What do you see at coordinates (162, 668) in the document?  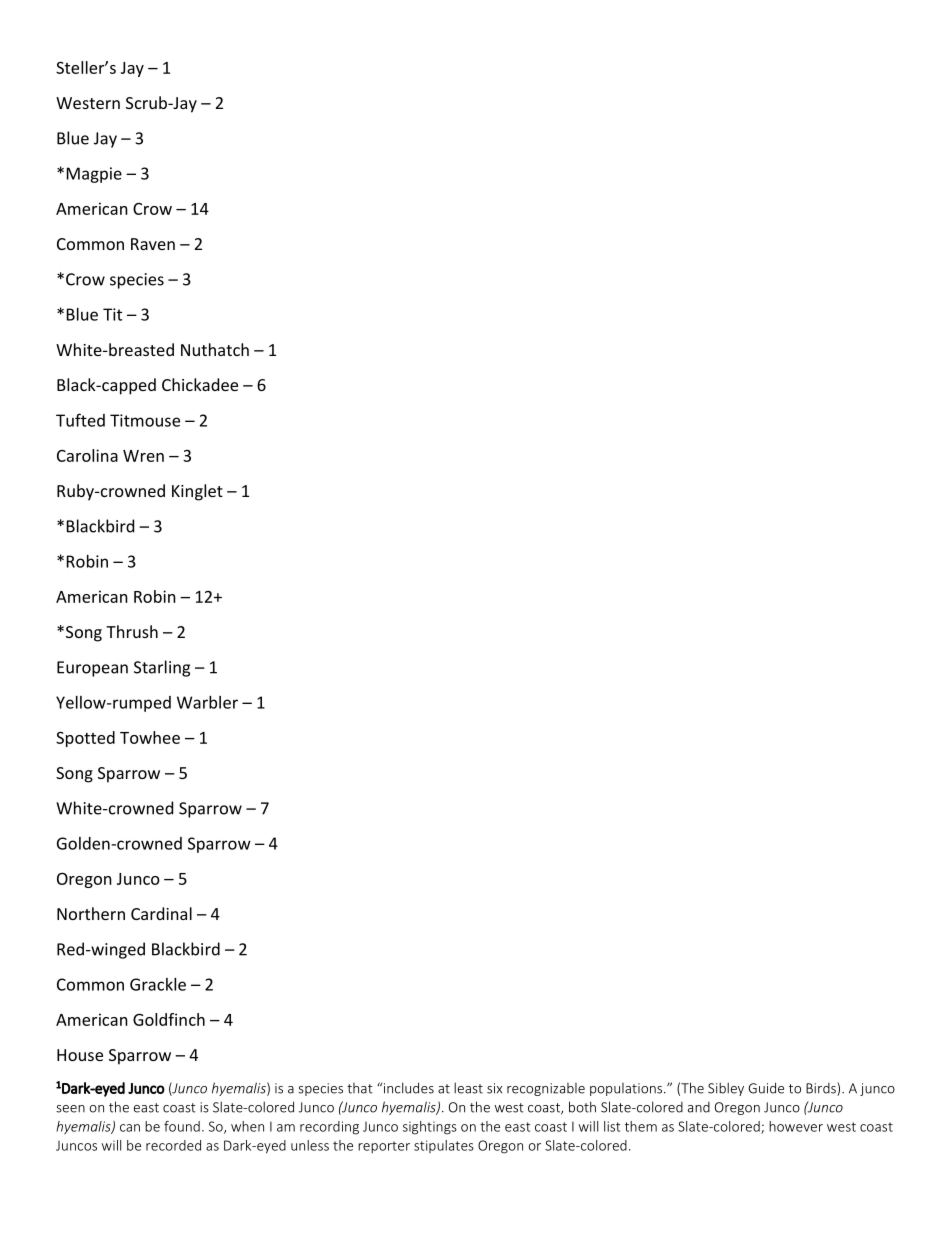 I see `Starling` at bounding box center [162, 668].
